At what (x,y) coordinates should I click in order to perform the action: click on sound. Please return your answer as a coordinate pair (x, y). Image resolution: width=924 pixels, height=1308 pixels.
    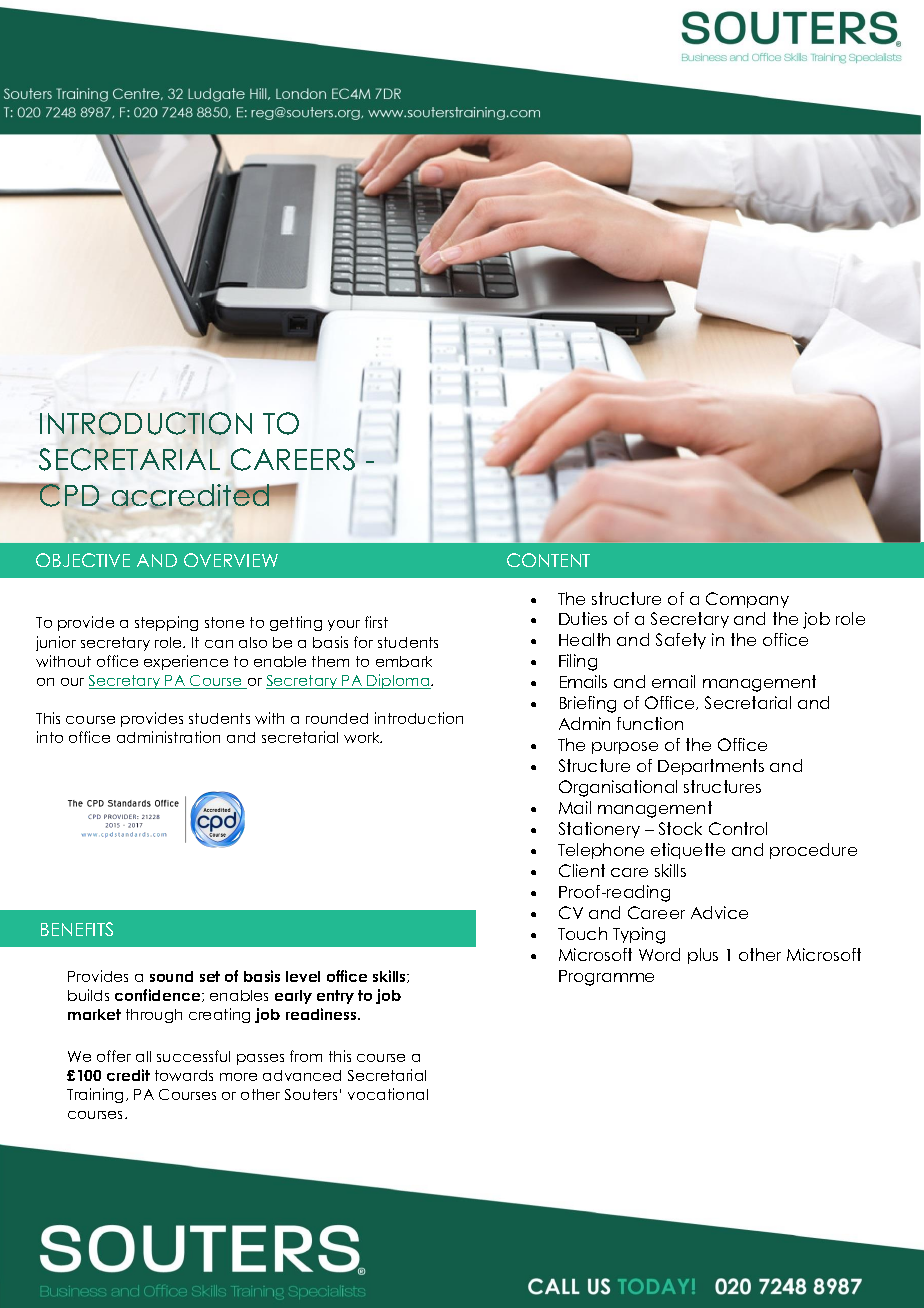
    Looking at the image, I should click on (171, 976).
